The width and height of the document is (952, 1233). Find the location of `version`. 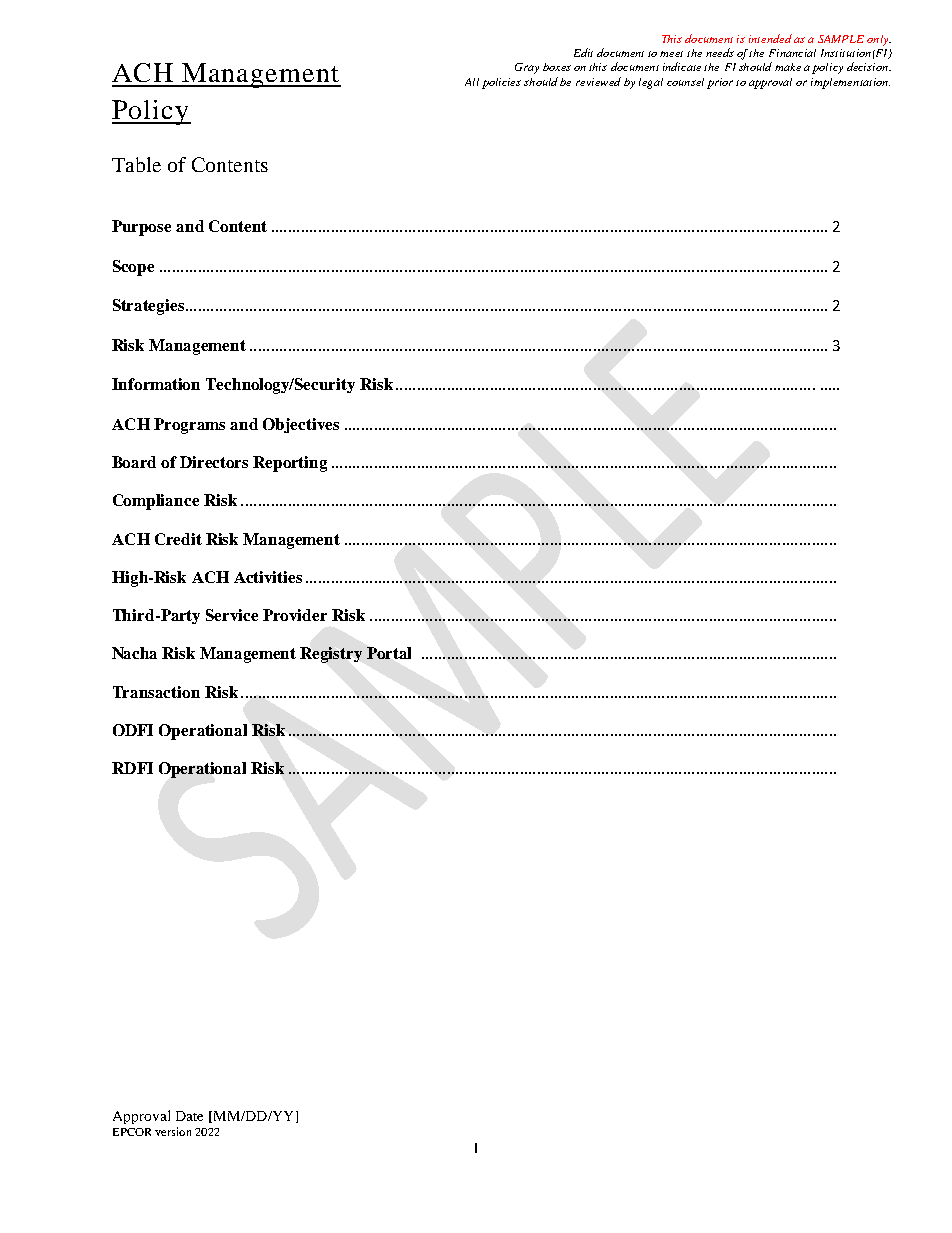

version is located at coordinates (173, 1131).
